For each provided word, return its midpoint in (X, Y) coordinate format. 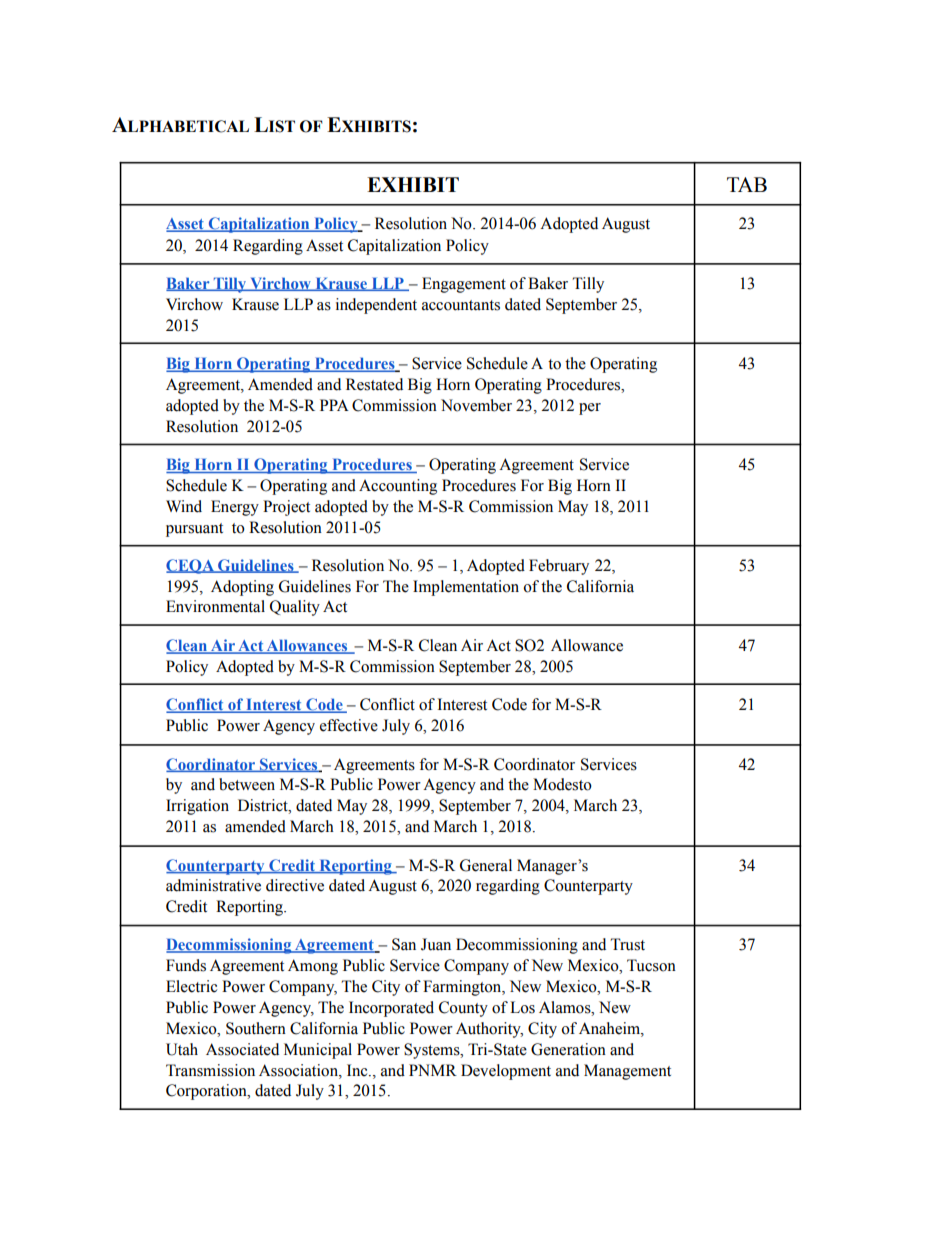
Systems (433, 1051)
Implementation (466, 588)
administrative (213, 885)
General (486, 865)
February (559, 567)
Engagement (464, 285)
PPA (334, 405)
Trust (627, 944)
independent (376, 306)
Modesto (562, 784)
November (476, 405)
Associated (242, 1049)
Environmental (215, 606)
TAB (747, 184)
